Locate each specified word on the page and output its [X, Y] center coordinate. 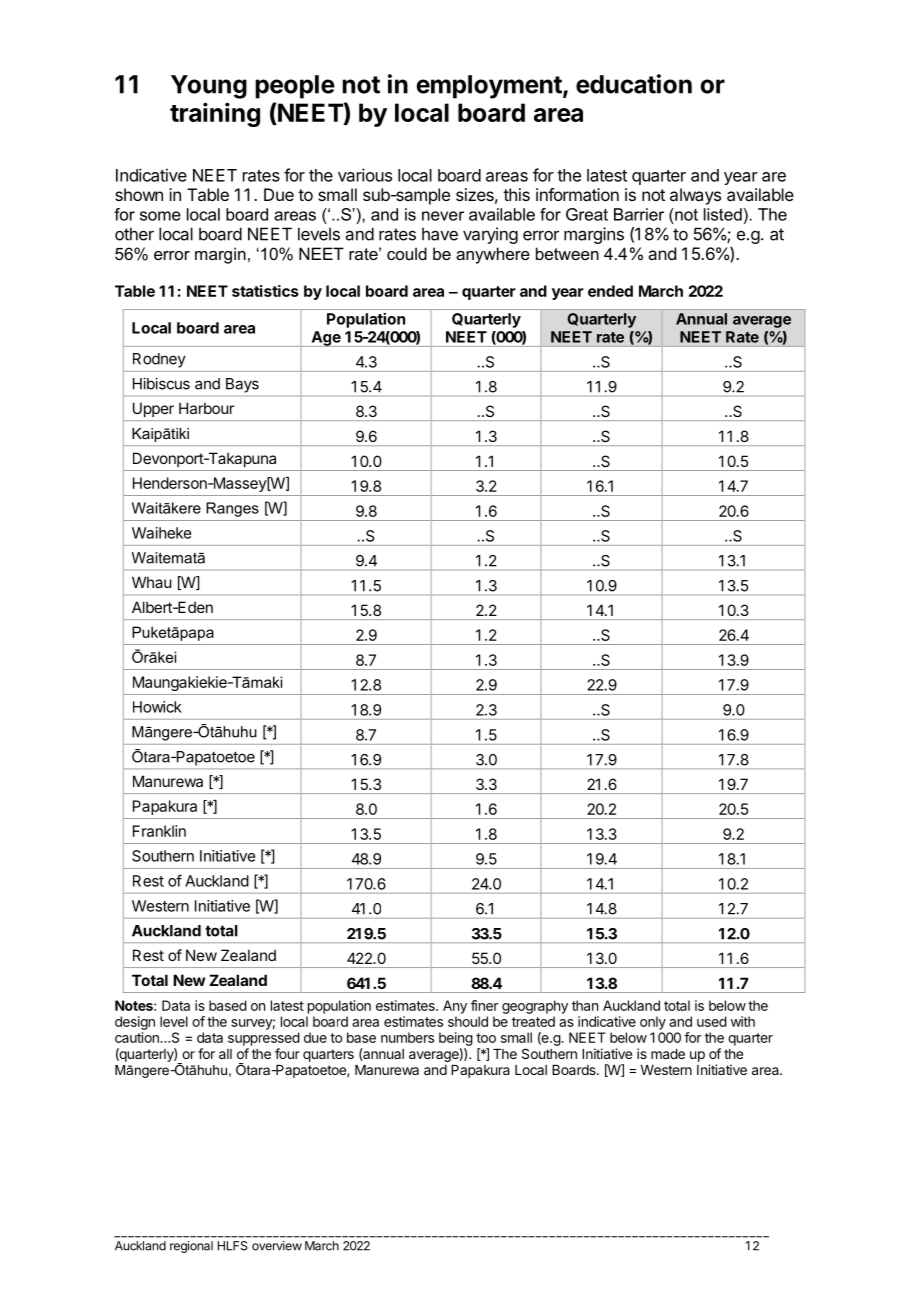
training [215, 114]
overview [277, 1246]
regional [191, 1247]
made [668, 1054]
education [634, 84]
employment [490, 87]
